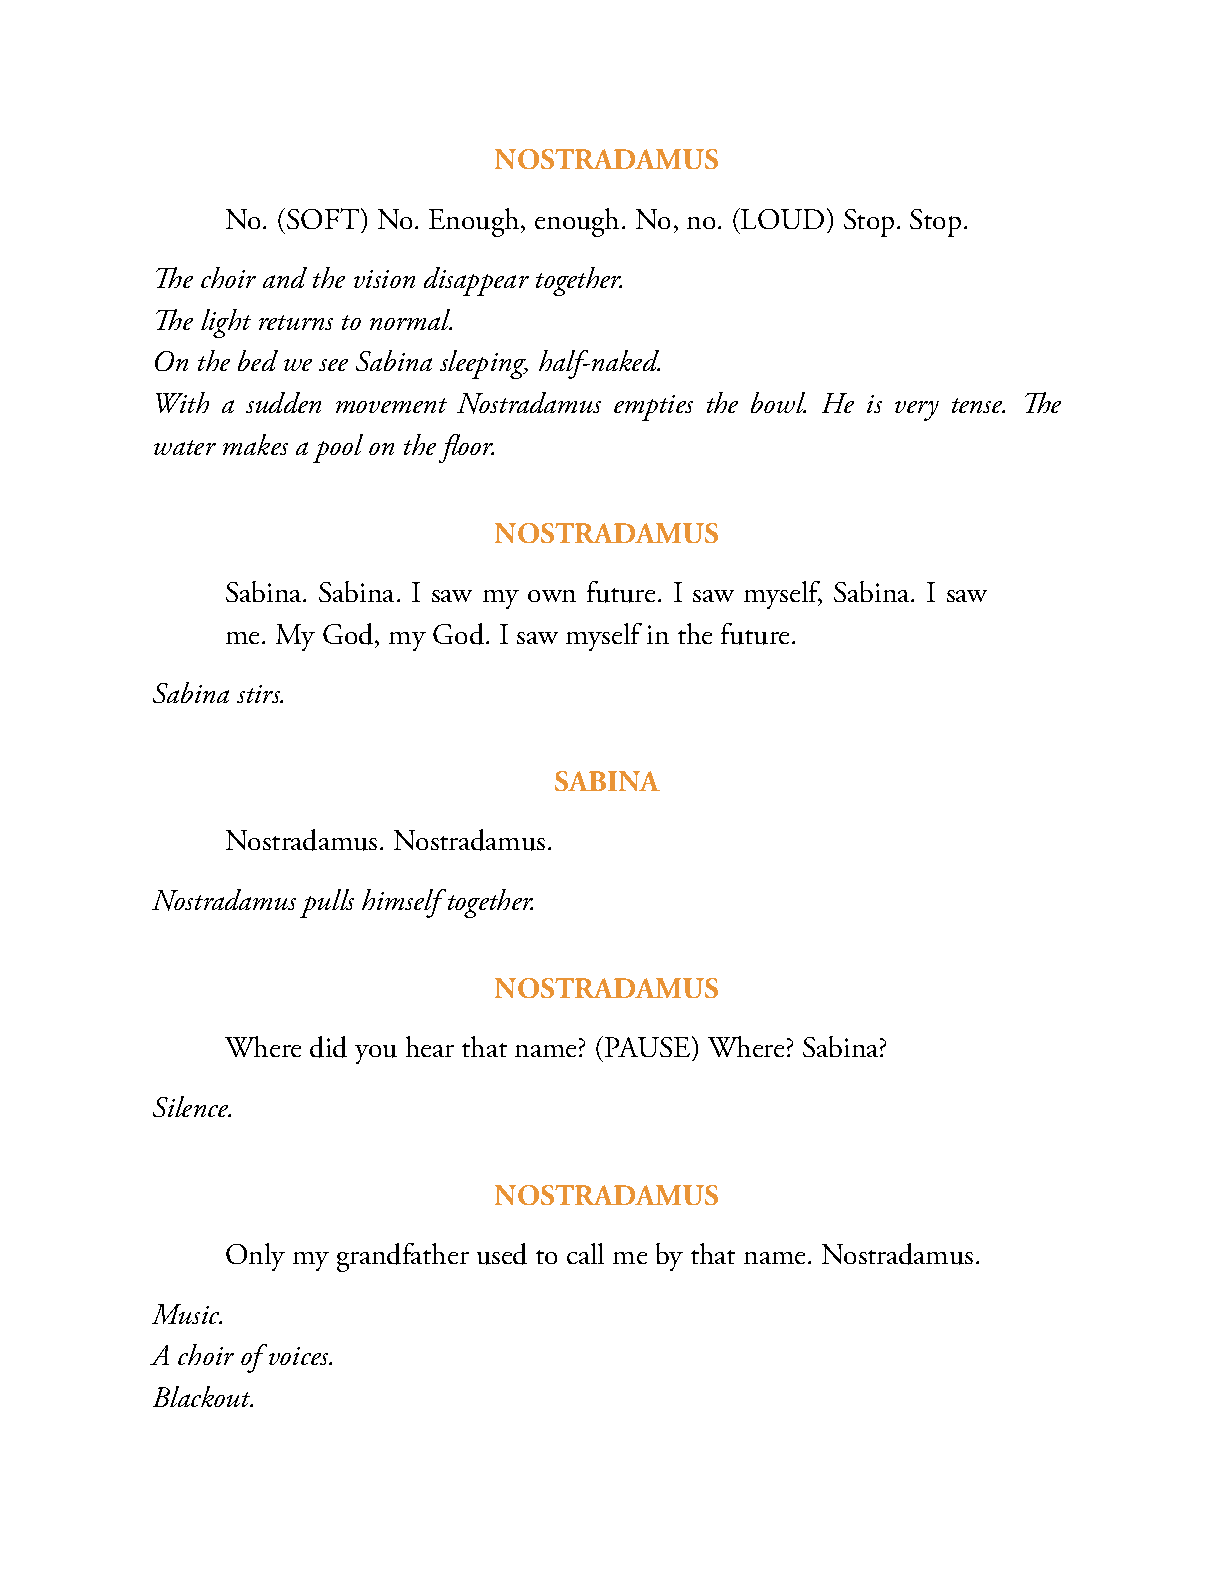  Describe the element at coordinates (649, 1048) in the screenshot. I see `PAUSE` at that location.
